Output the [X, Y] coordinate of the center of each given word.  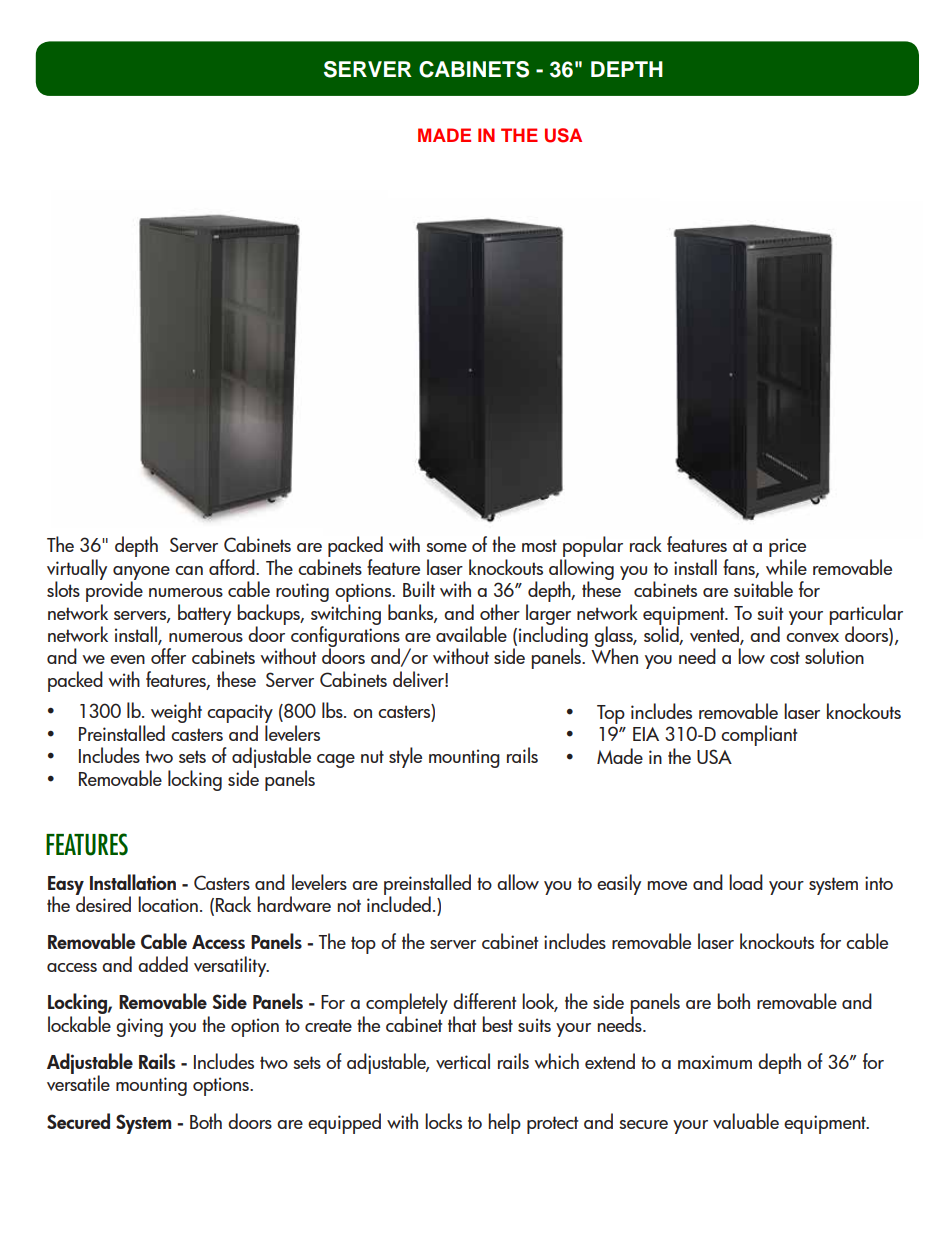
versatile [78, 1082]
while [786, 567]
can [189, 570]
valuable [746, 1121]
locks [443, 1121]
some [446, 547]
